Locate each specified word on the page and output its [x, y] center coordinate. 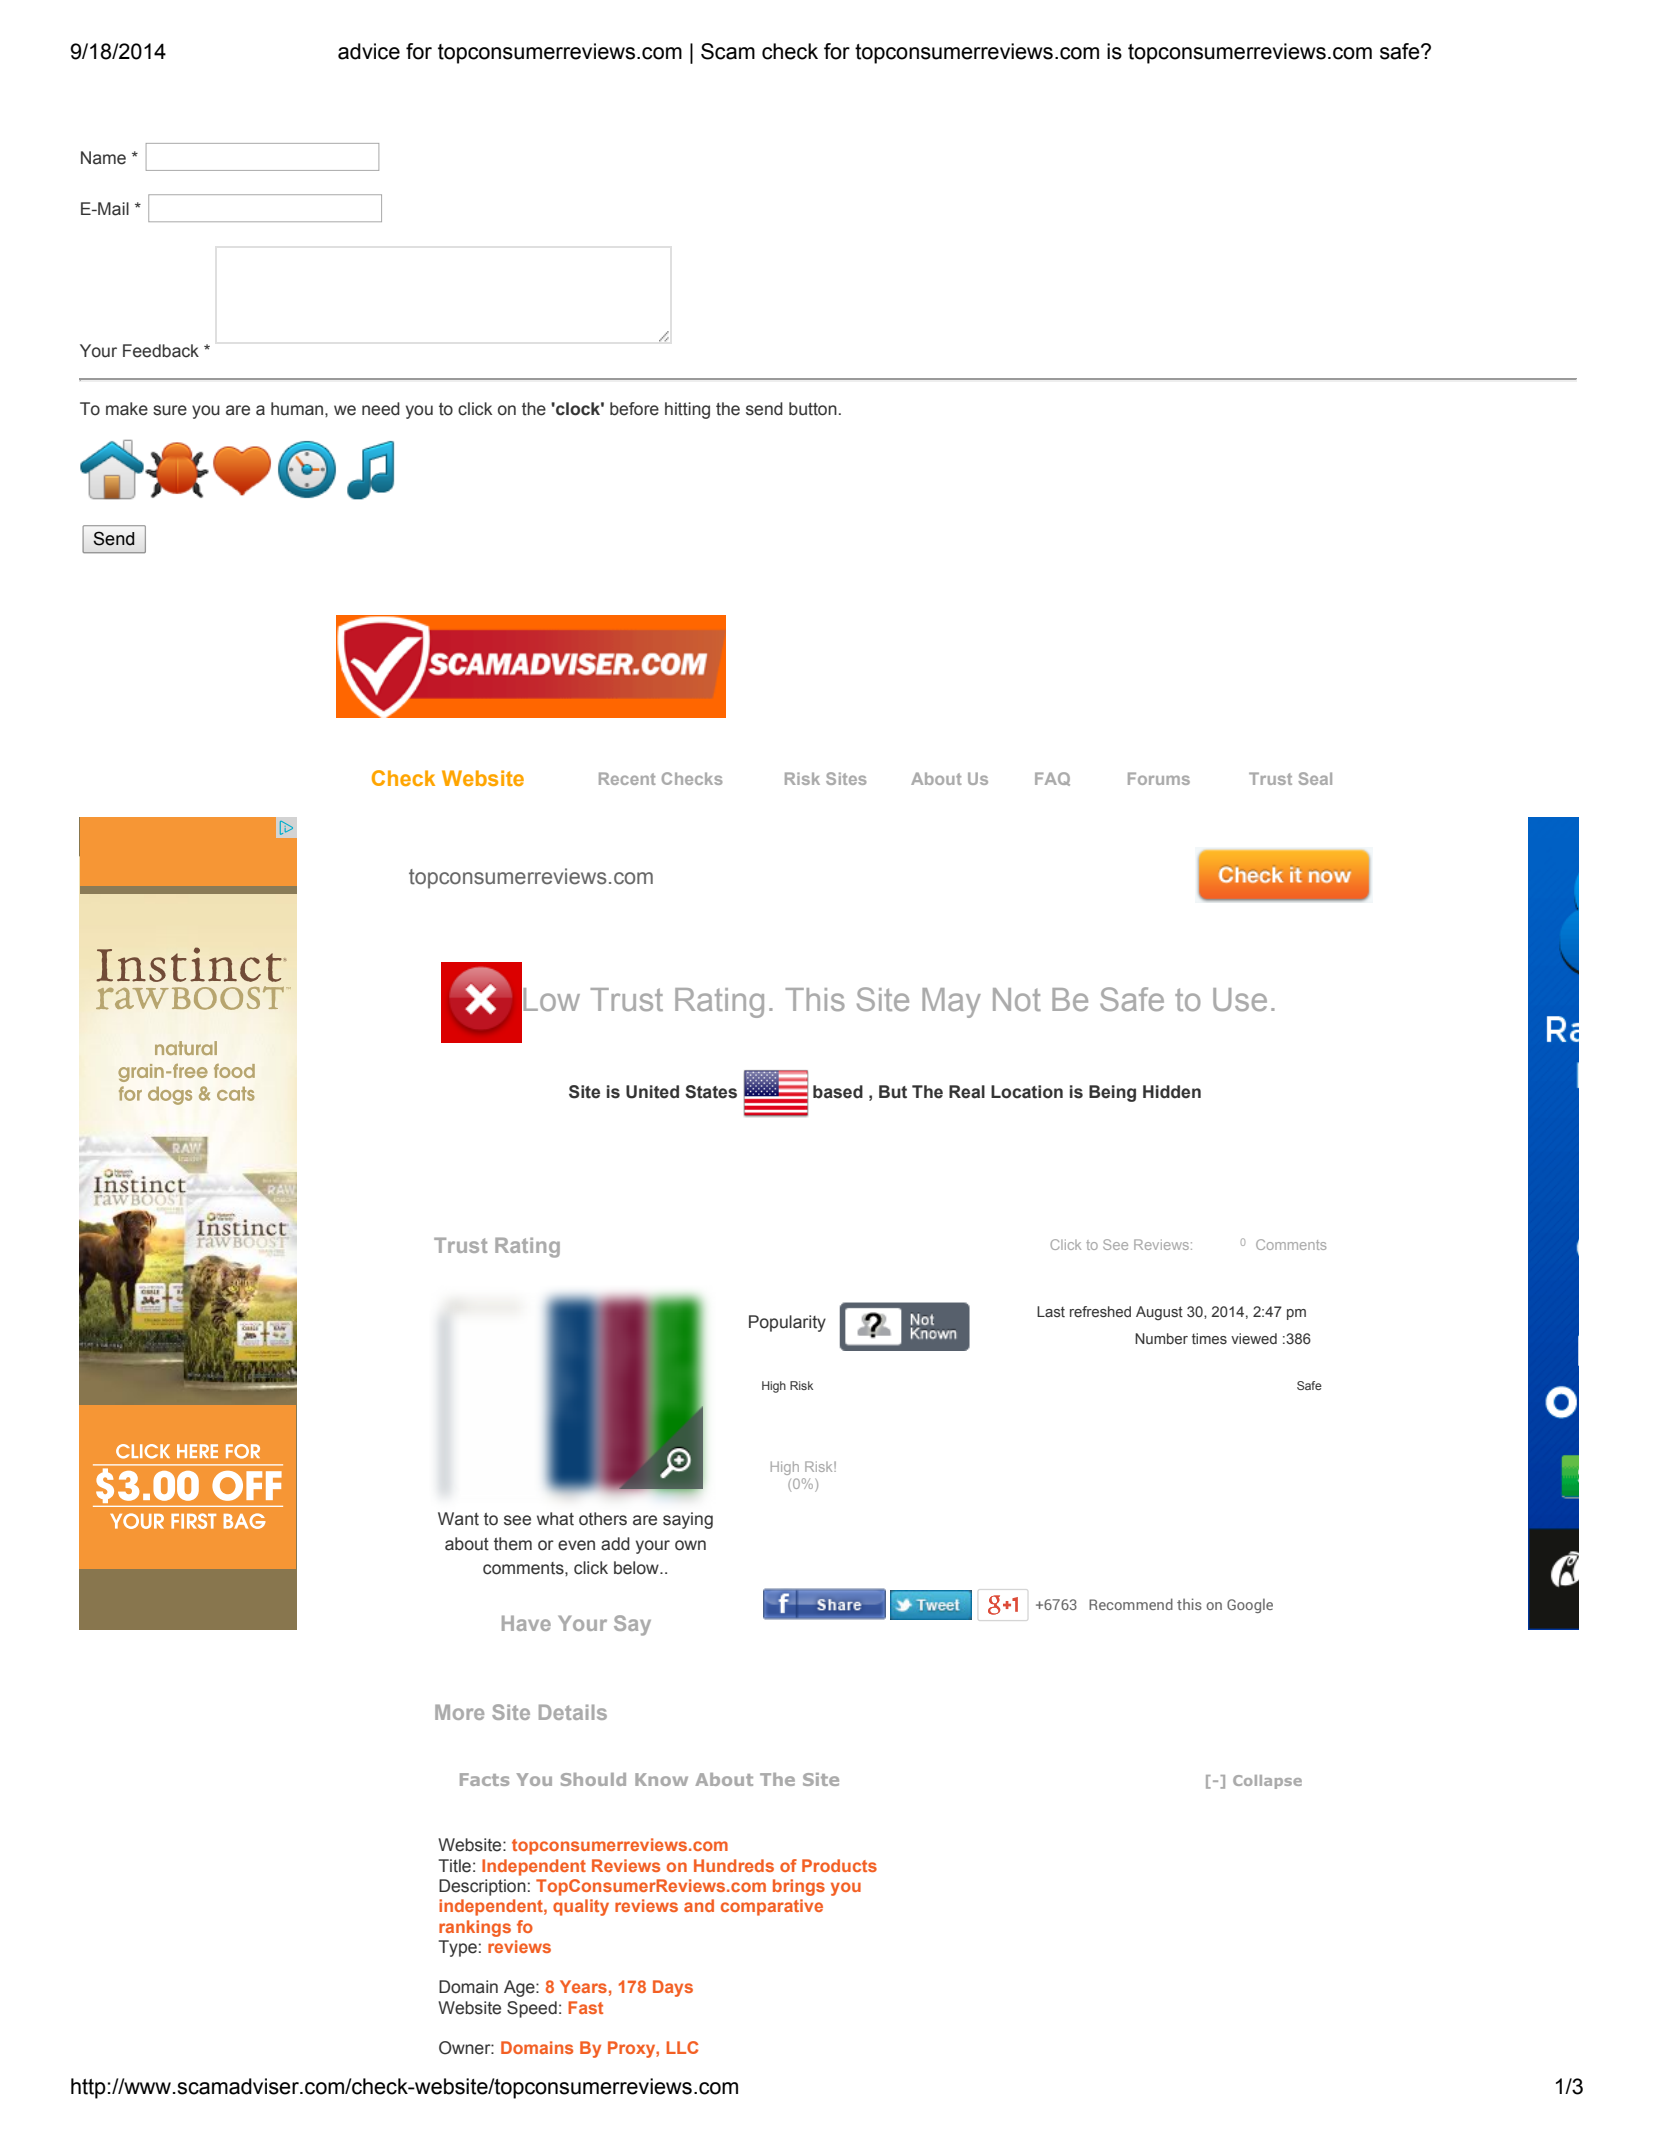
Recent [627, 778]
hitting [687, 410]
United [652, 1092]
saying [688, 1520]
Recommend [1131, 1604]
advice [369, 51]
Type [457, 1948]
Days [673, 1988]
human [298, 409]
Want [458, 1519]
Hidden [1172, 1092]
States [711, 1092]
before [634, 409]
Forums [1159, 778]
